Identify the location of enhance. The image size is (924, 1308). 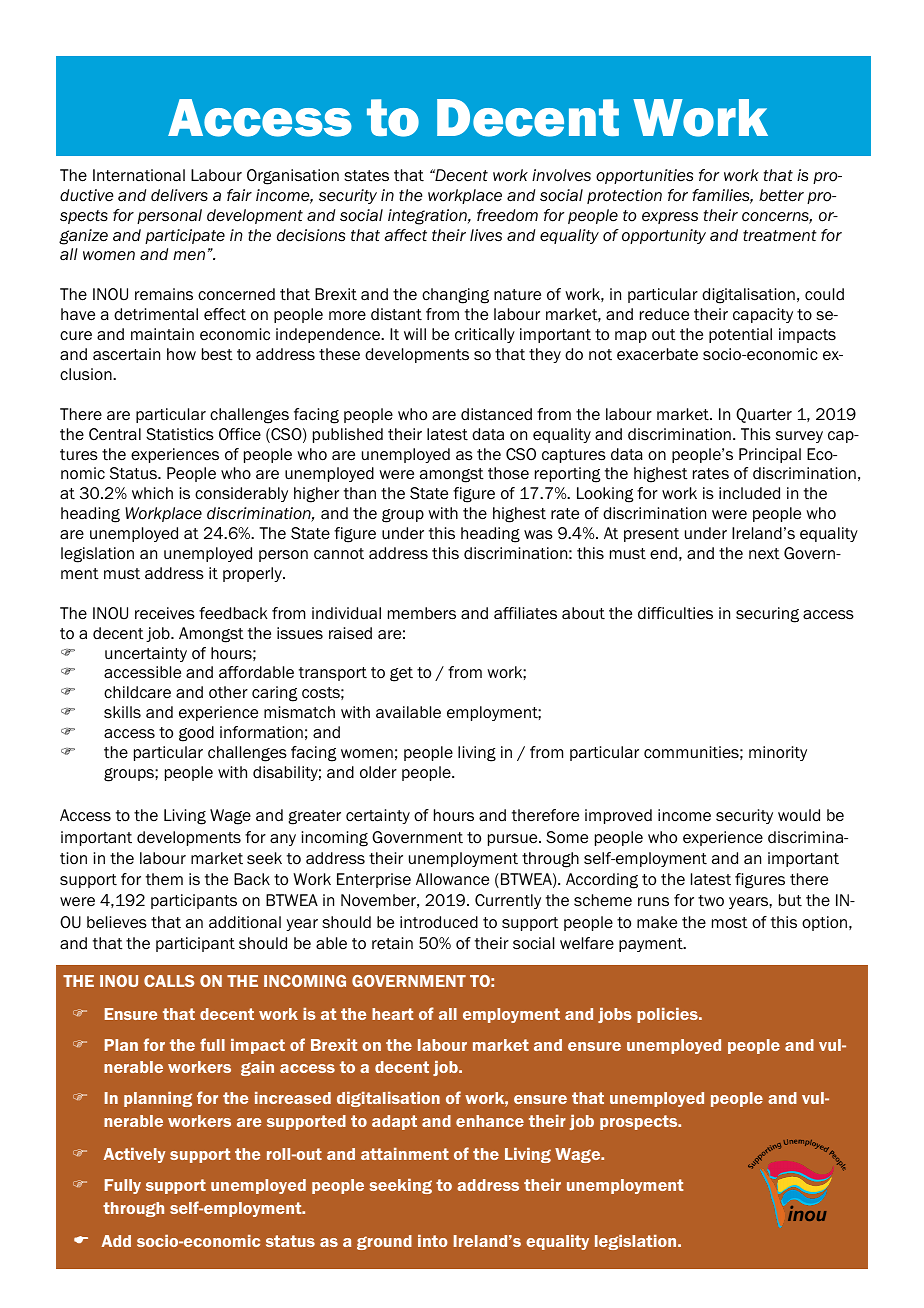
(490, 1121).
